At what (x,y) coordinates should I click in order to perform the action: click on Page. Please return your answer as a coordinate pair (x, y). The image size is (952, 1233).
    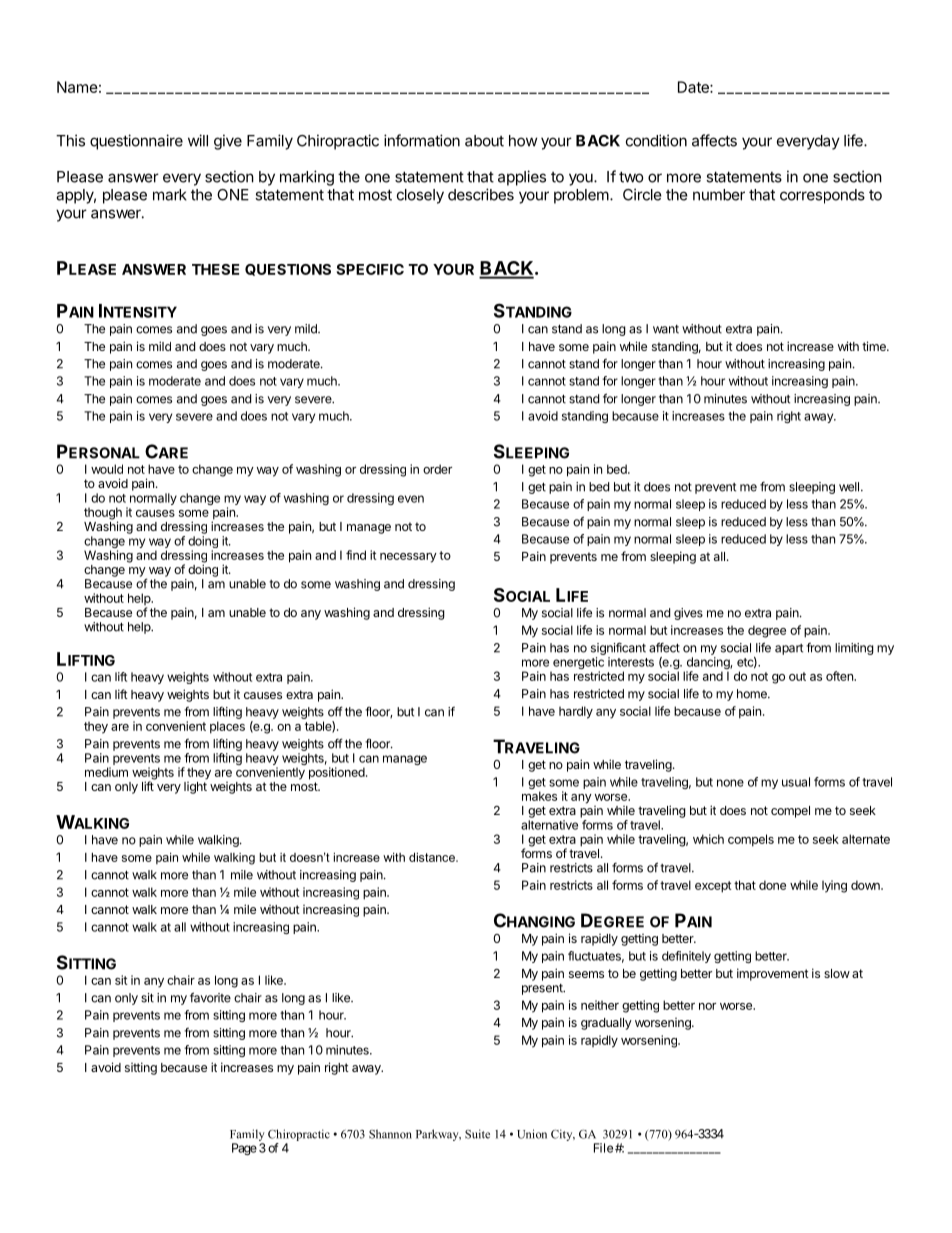
    Looking at the image, I should click on (244, 1149).
